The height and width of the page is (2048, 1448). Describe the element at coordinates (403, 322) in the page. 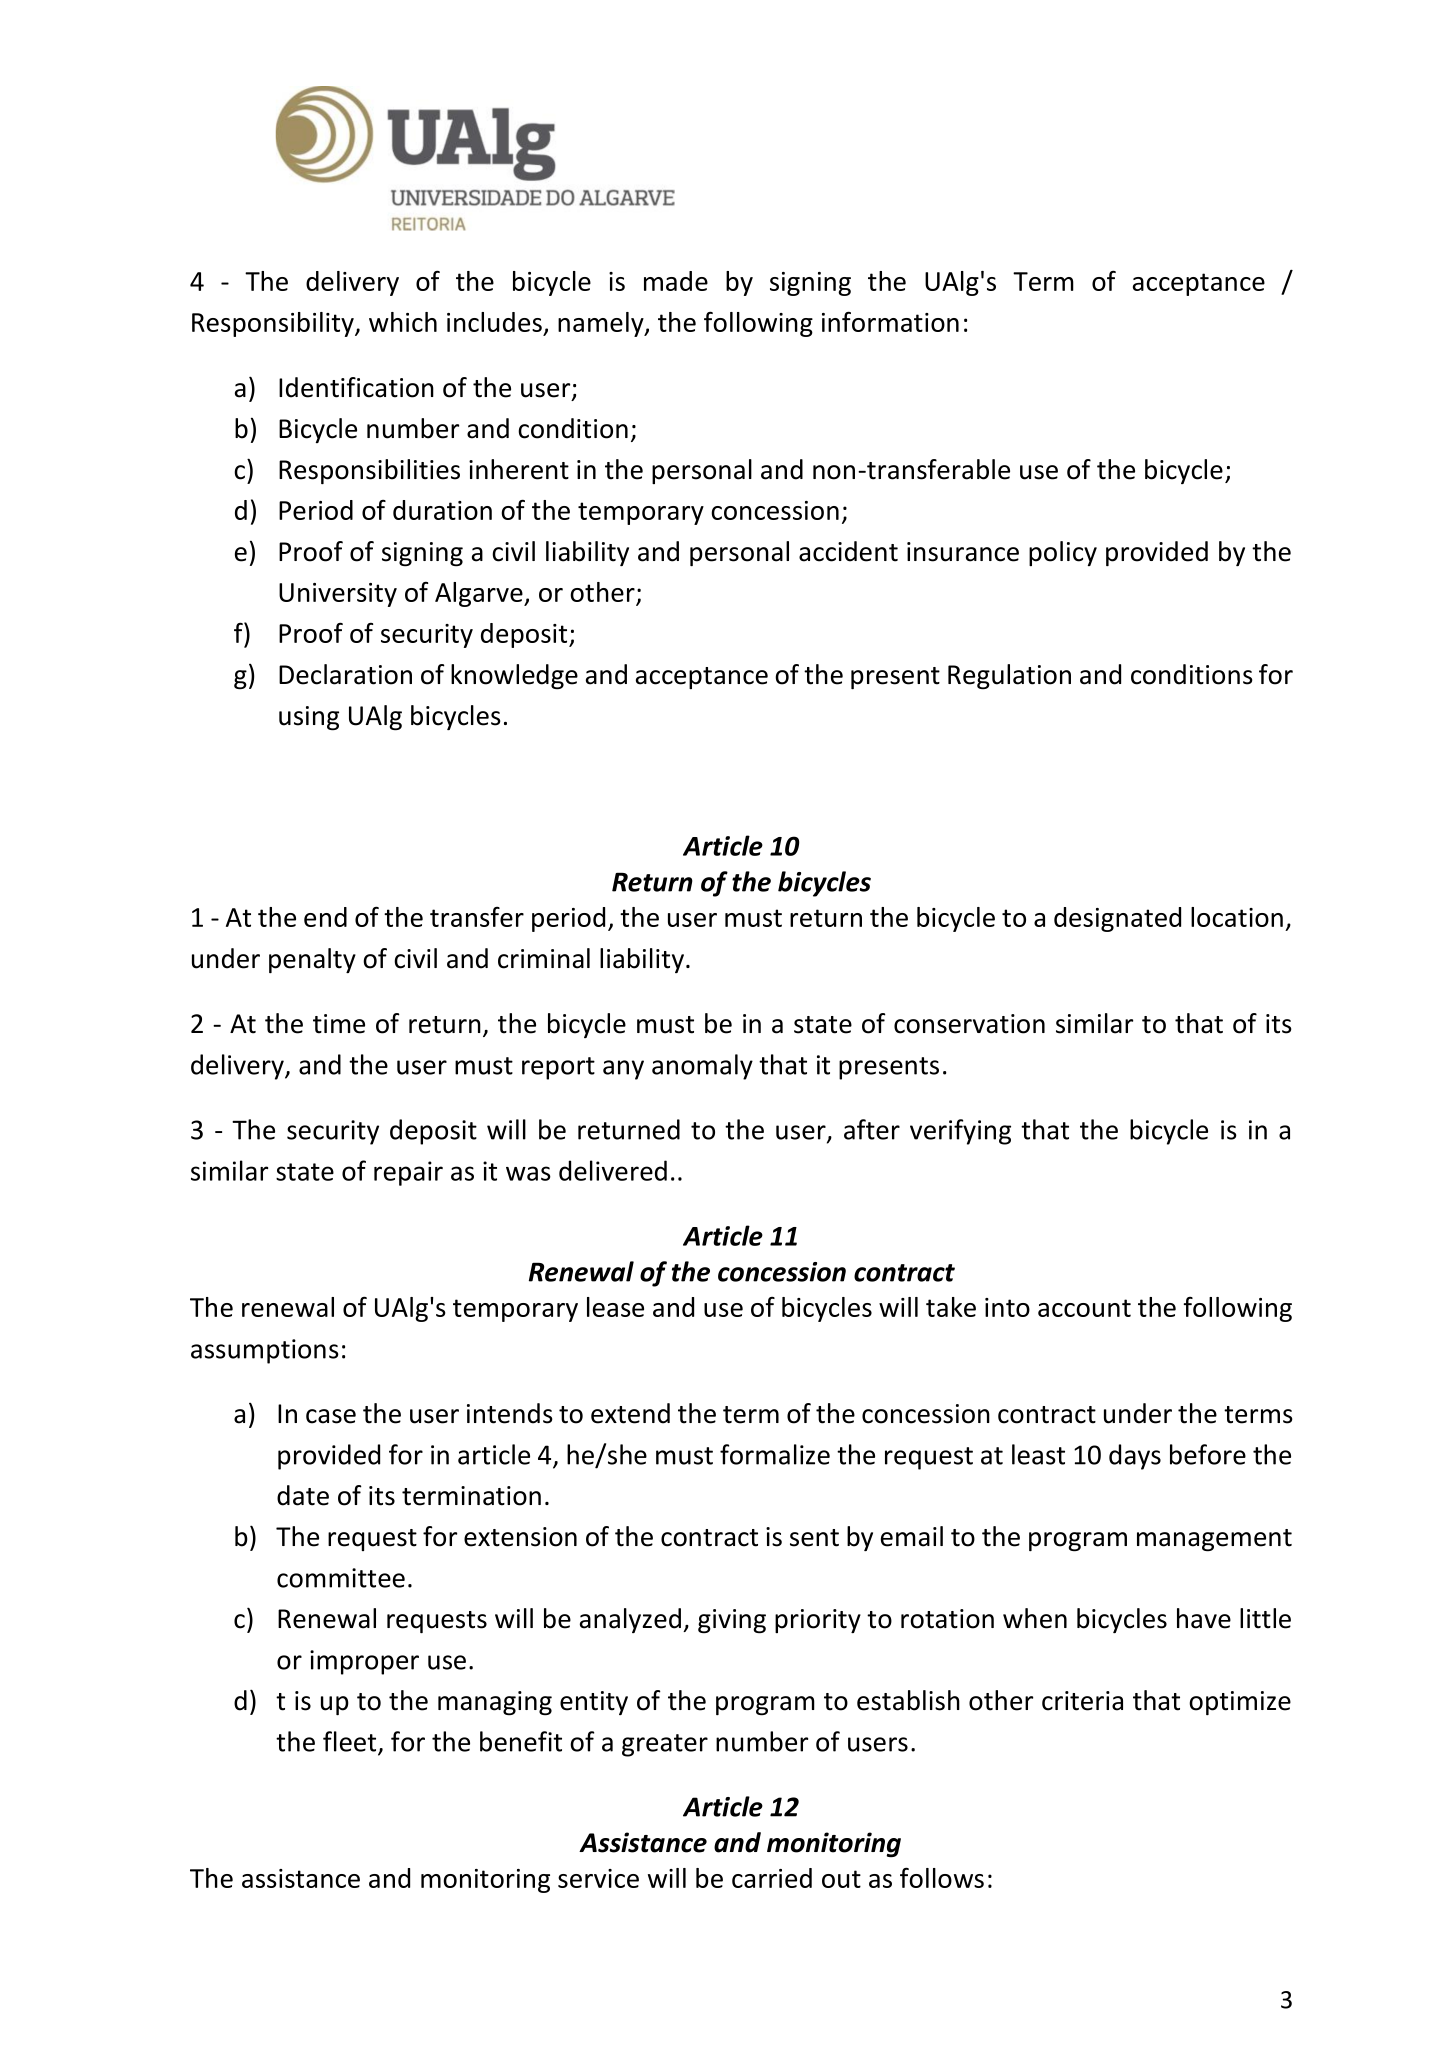

I see `which` at that location.
